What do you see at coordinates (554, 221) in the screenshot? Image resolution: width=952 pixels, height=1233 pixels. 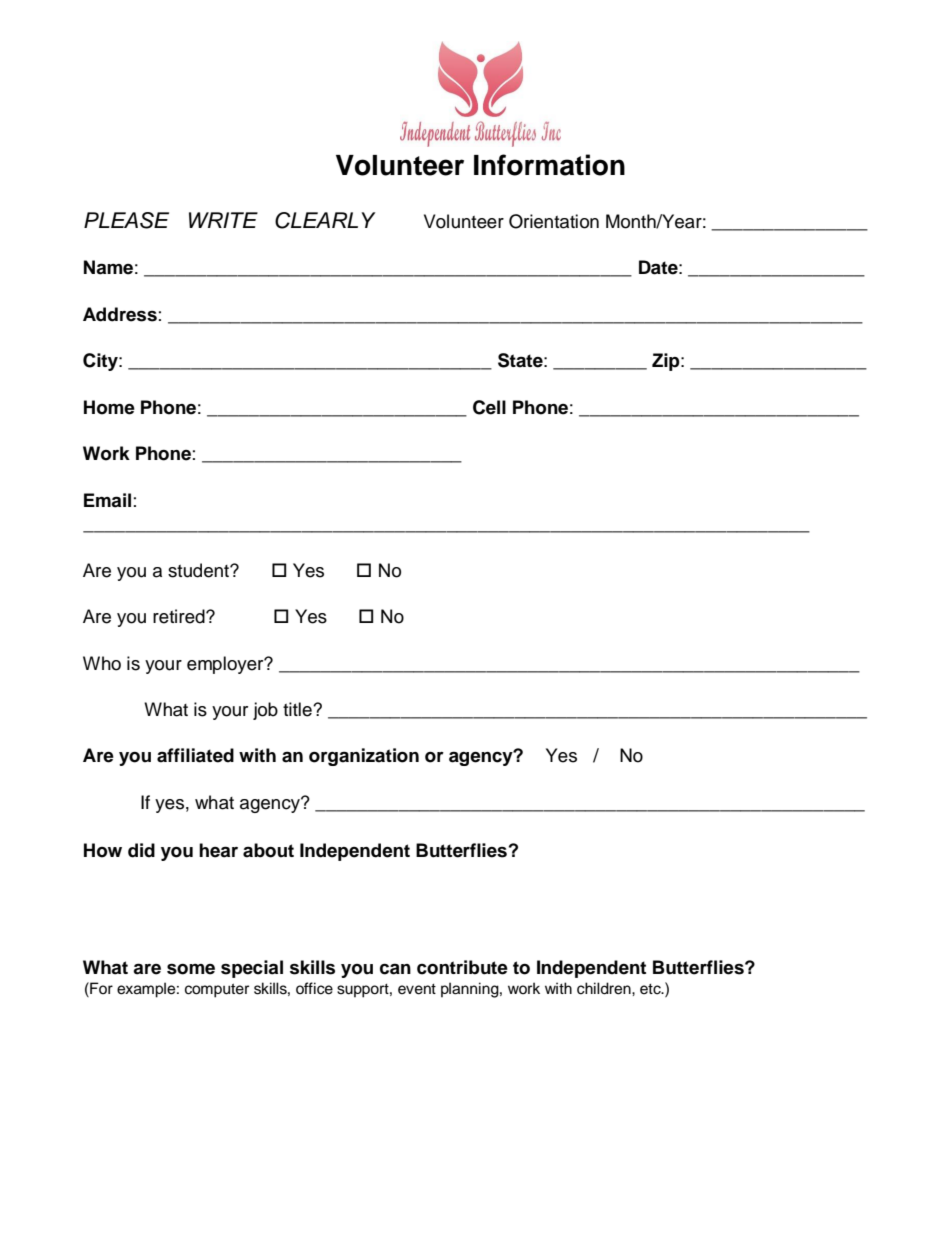 I see `Orientation` at bounding box center [554, 221].
